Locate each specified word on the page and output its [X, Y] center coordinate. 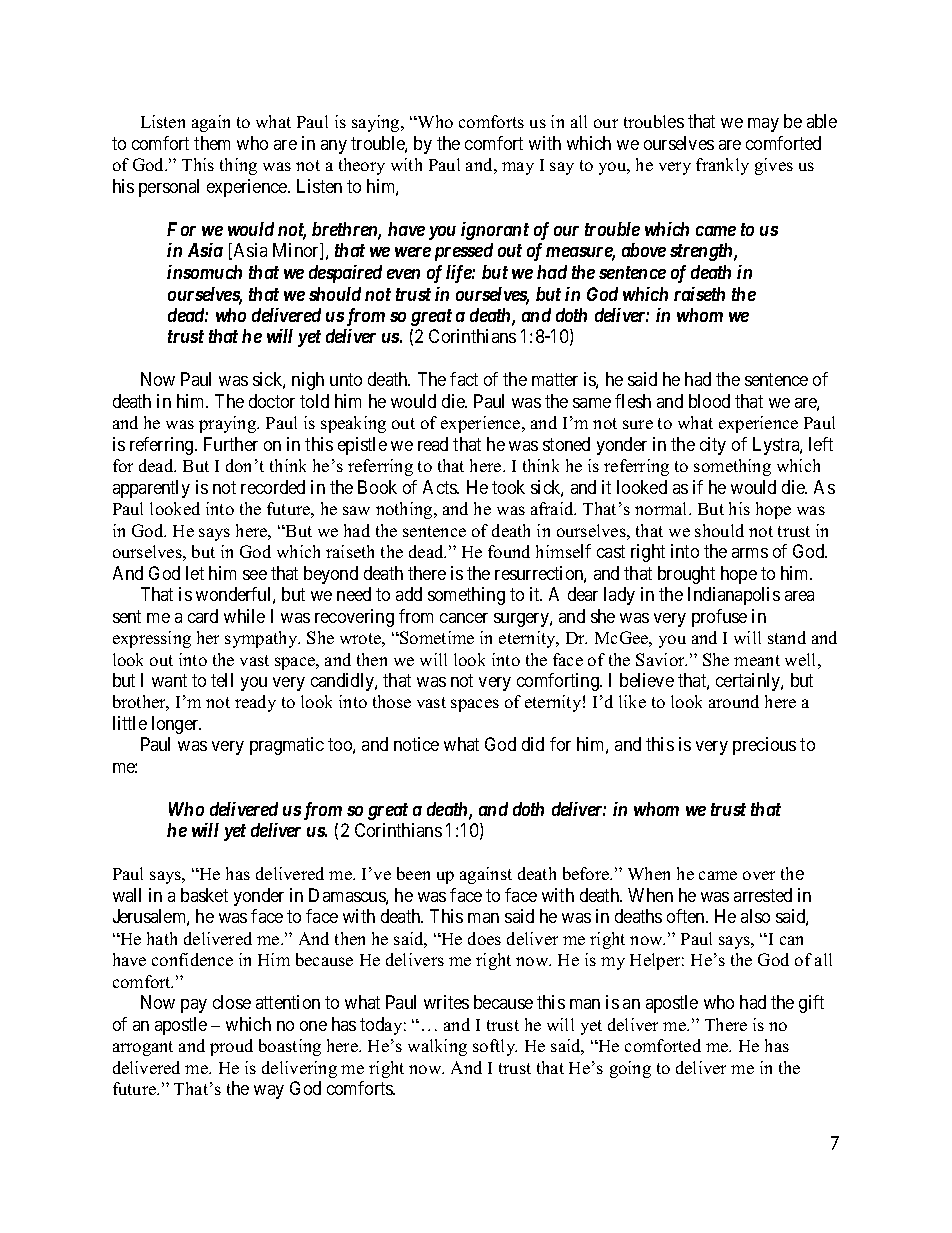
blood [709, 401]
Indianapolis [734, 596]
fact [464, 379]
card [203, 616]
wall [127, 895]
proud [231, 1047]
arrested [763, 895]
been [413, 873]
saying [377, 123]
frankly [722, 166]
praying [229, 424]
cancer [464, 618]
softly [495, 1047]
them [212, 143]
